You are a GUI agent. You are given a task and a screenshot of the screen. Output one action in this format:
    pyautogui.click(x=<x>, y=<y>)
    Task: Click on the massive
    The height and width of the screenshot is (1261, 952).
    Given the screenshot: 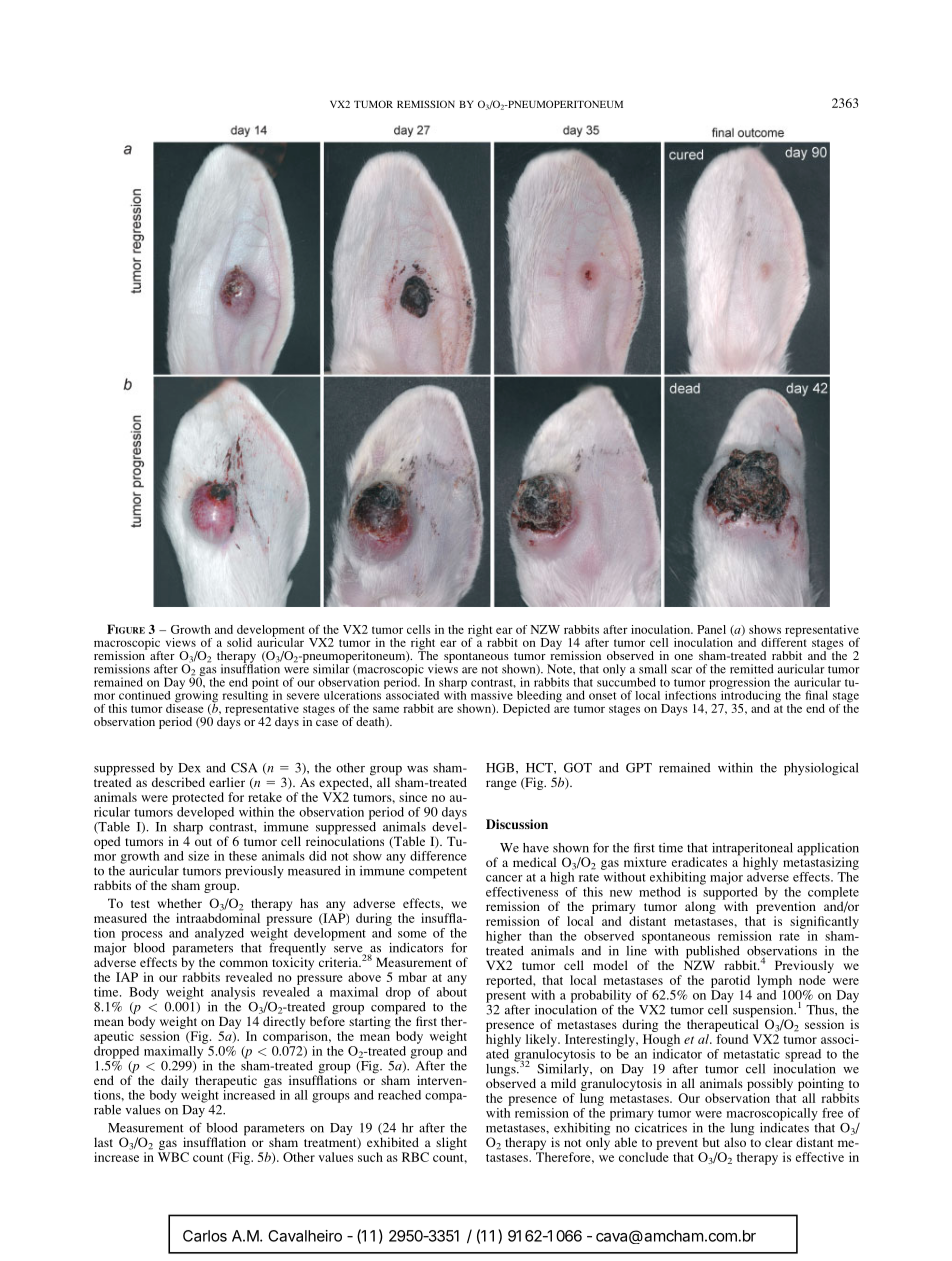 What is the action you would take?
    pyautogui.click(x=492, y=695)
